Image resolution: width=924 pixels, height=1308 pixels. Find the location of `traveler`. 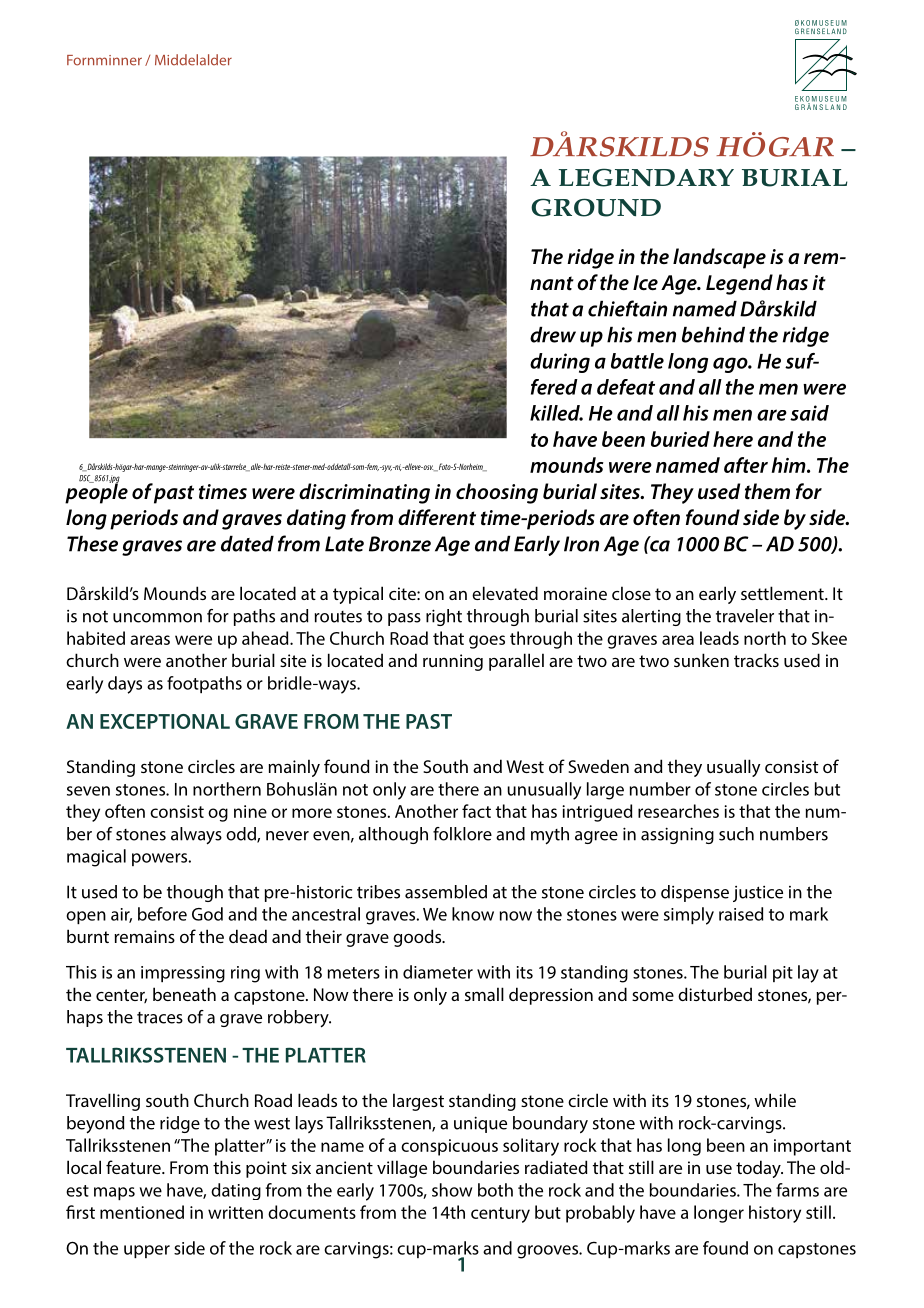

traveler is located at coordinates (745, 616).
